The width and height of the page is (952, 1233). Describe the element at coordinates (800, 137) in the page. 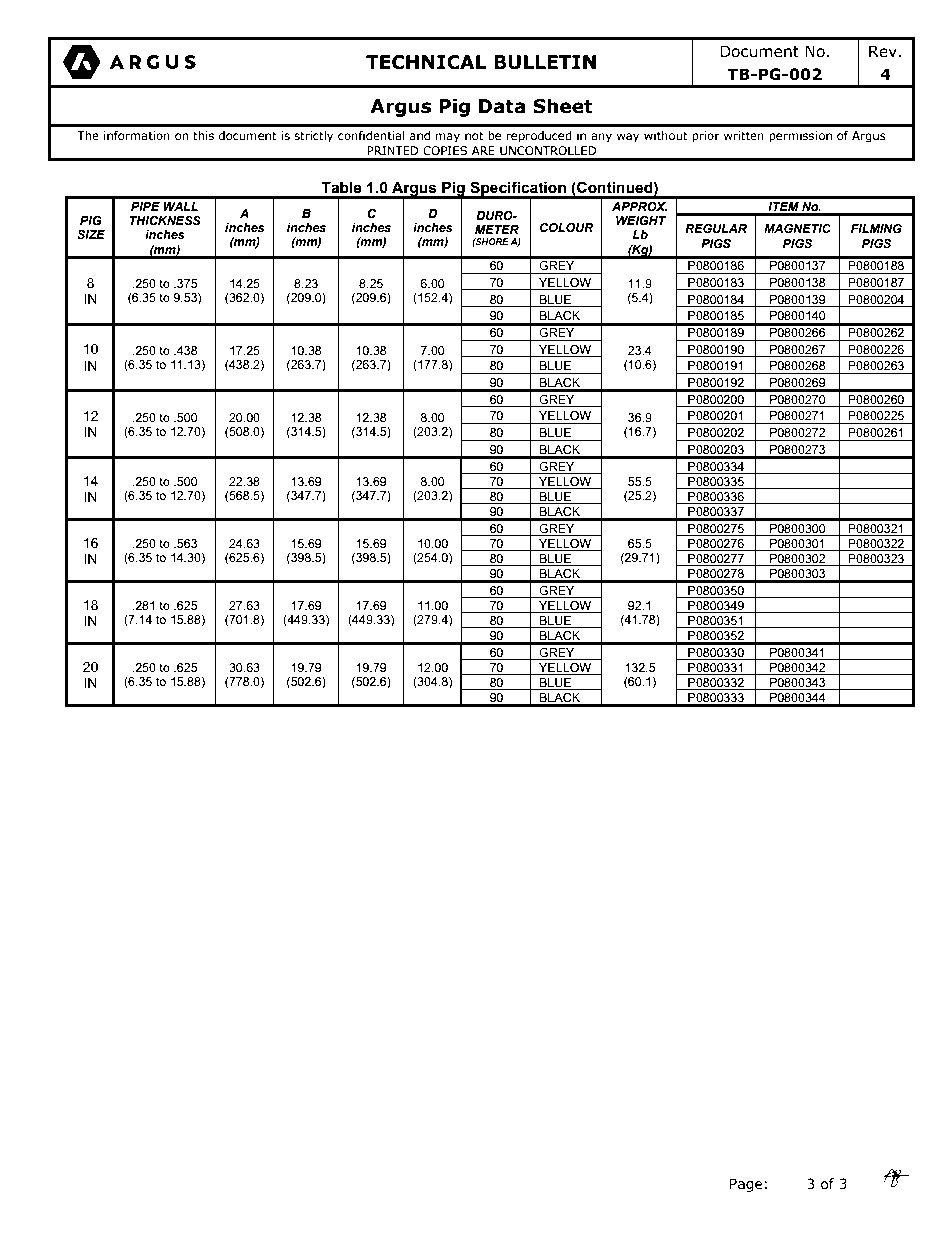

I see `permission` at that location.
